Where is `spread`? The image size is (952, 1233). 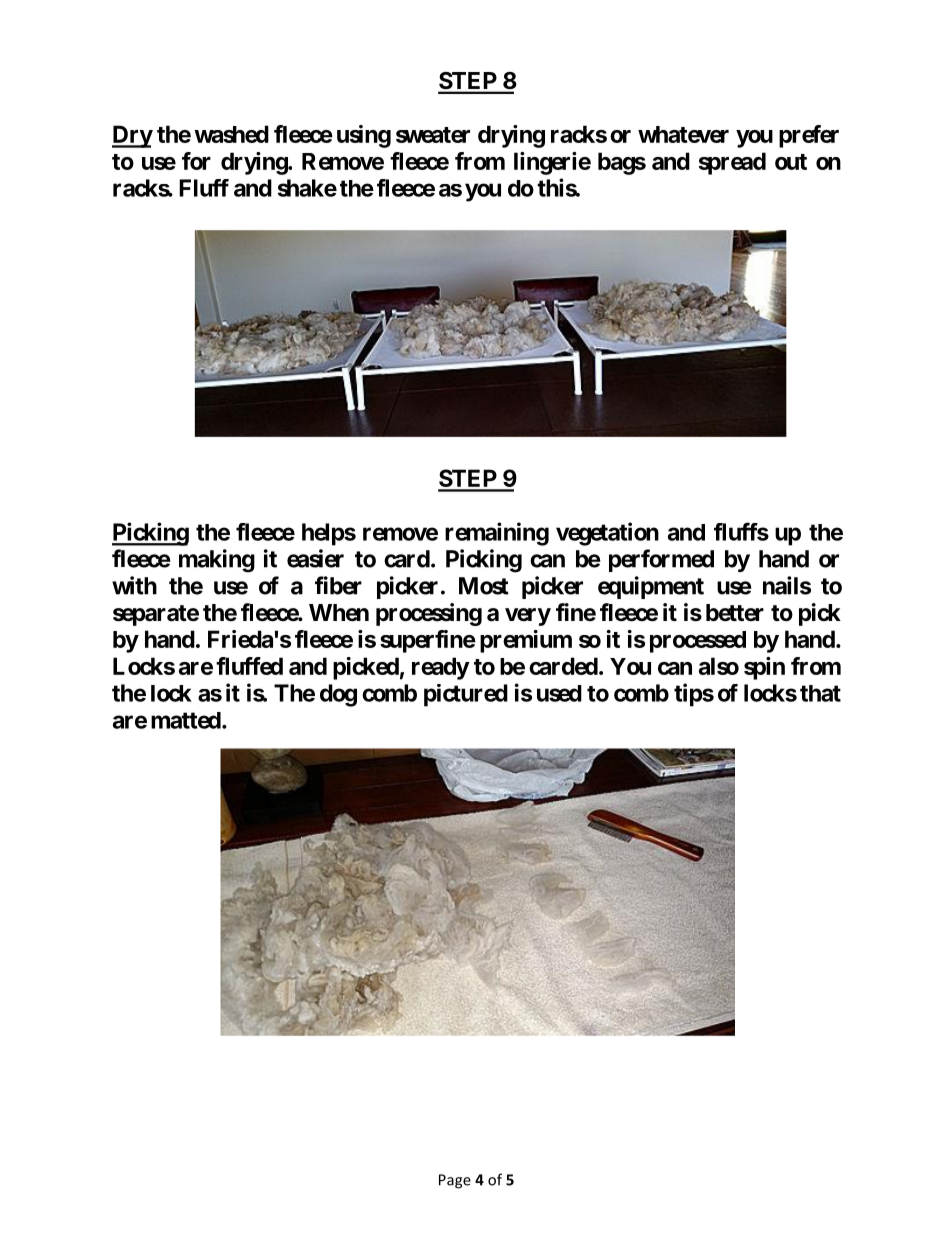 spread is located at coordinates (732, 163).
